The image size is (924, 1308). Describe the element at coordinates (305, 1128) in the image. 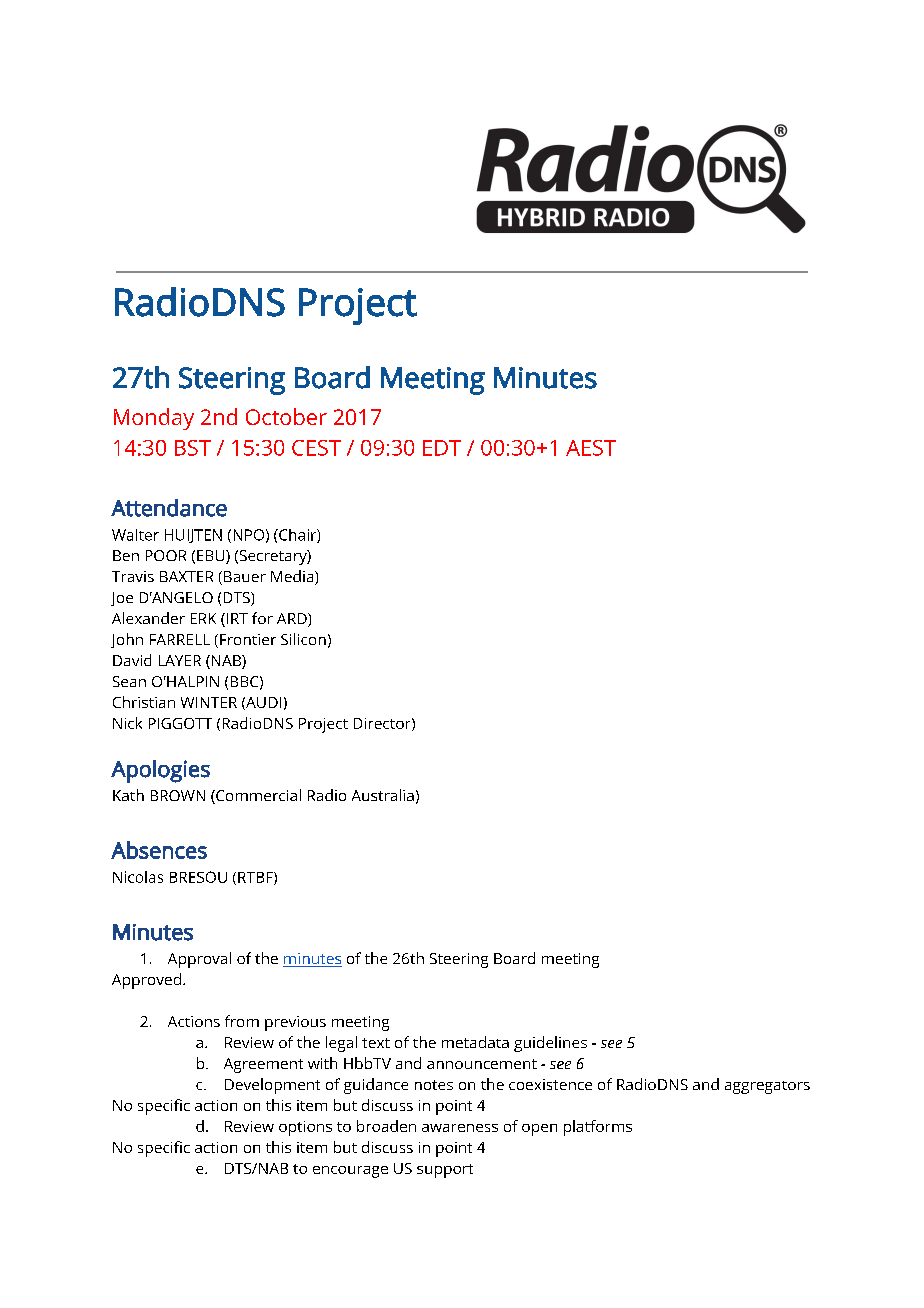

I see `options` at that location.
